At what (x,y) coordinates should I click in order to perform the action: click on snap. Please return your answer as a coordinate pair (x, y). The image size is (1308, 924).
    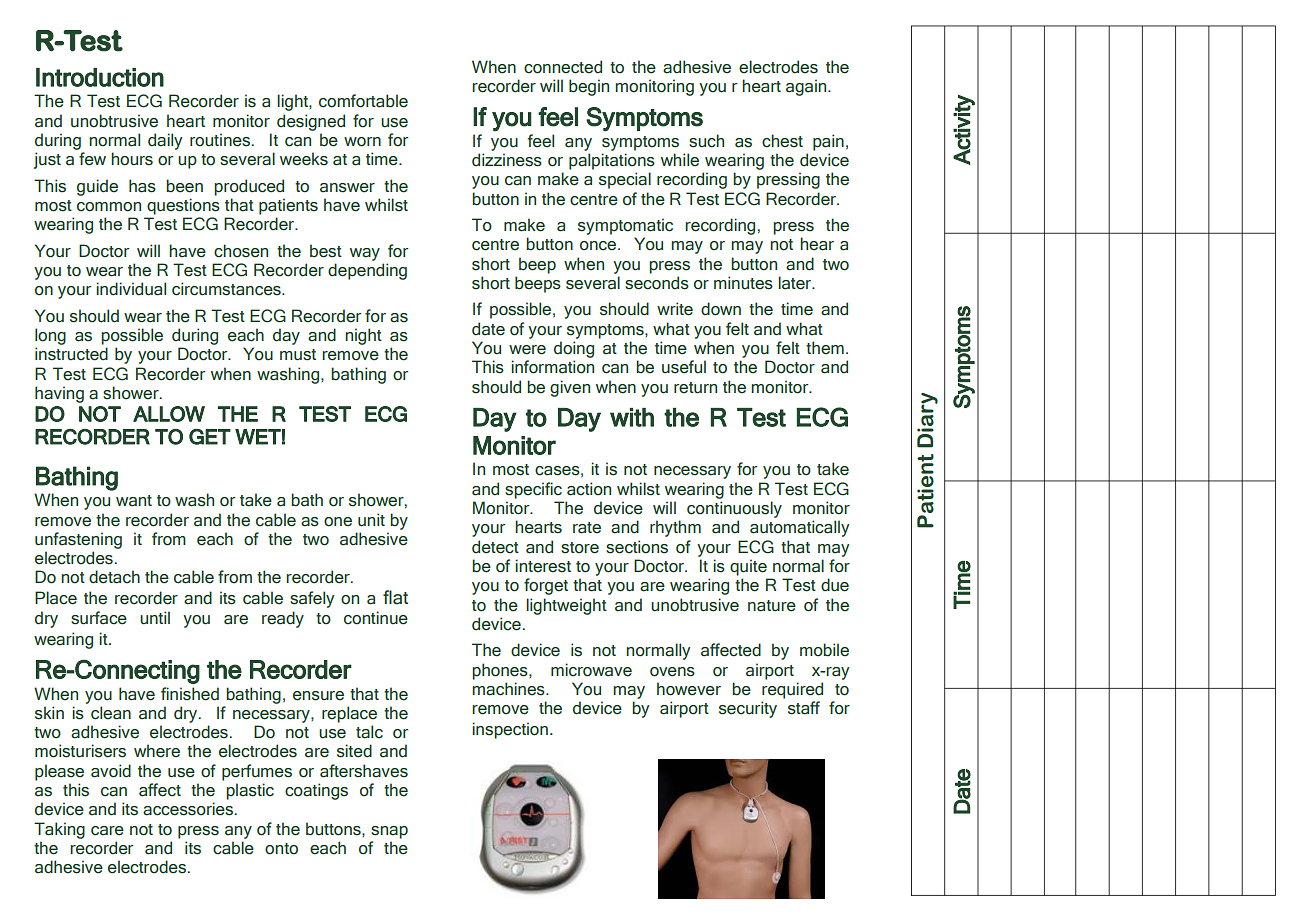
    Looking at the image, I should click on (389, 832).
